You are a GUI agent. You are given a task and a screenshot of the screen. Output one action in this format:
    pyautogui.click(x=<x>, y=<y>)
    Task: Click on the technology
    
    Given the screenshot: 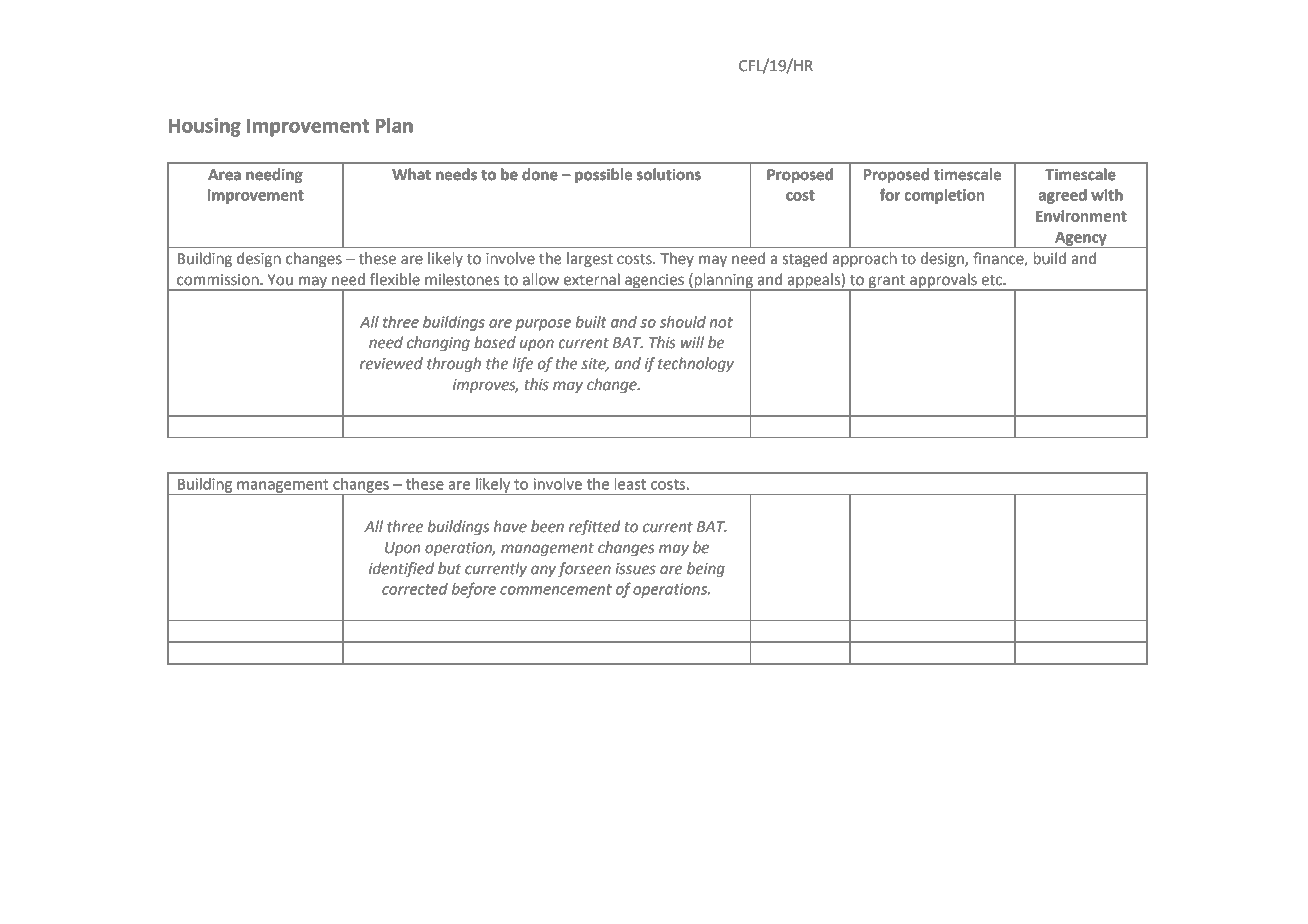 What is the action you would take?
    pyautogui.click(x=696, y=365)
